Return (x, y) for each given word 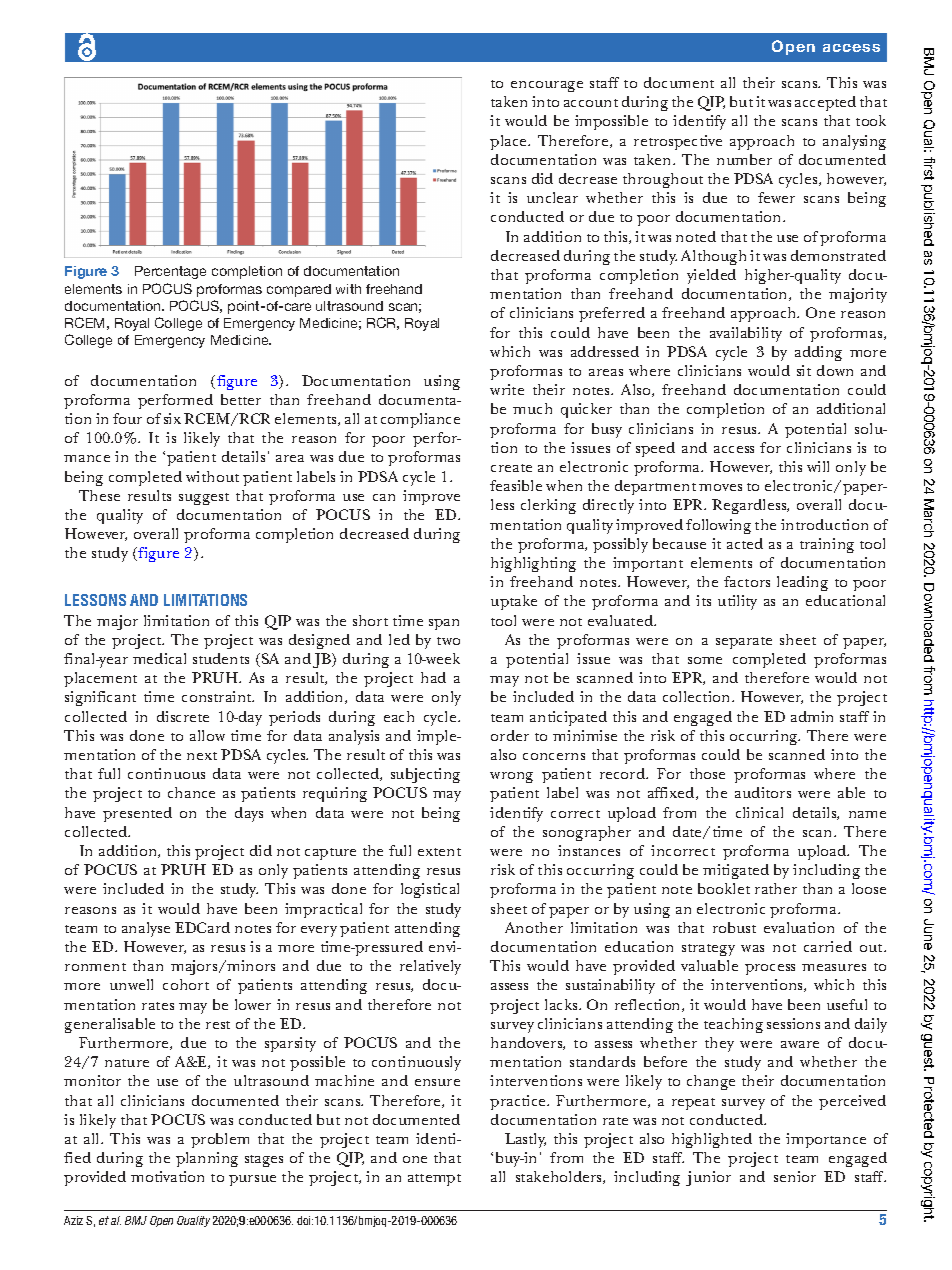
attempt (434, 1180)
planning (207, 1159)
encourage (547, 86)
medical (159, 658)
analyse (146, 929)
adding (818, 353)
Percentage (170, 272)
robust (734, 927)
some (705, 660)
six (172, 418)
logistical (430, 890)
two (448, 641)
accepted (825, 103)
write (507, 389)
